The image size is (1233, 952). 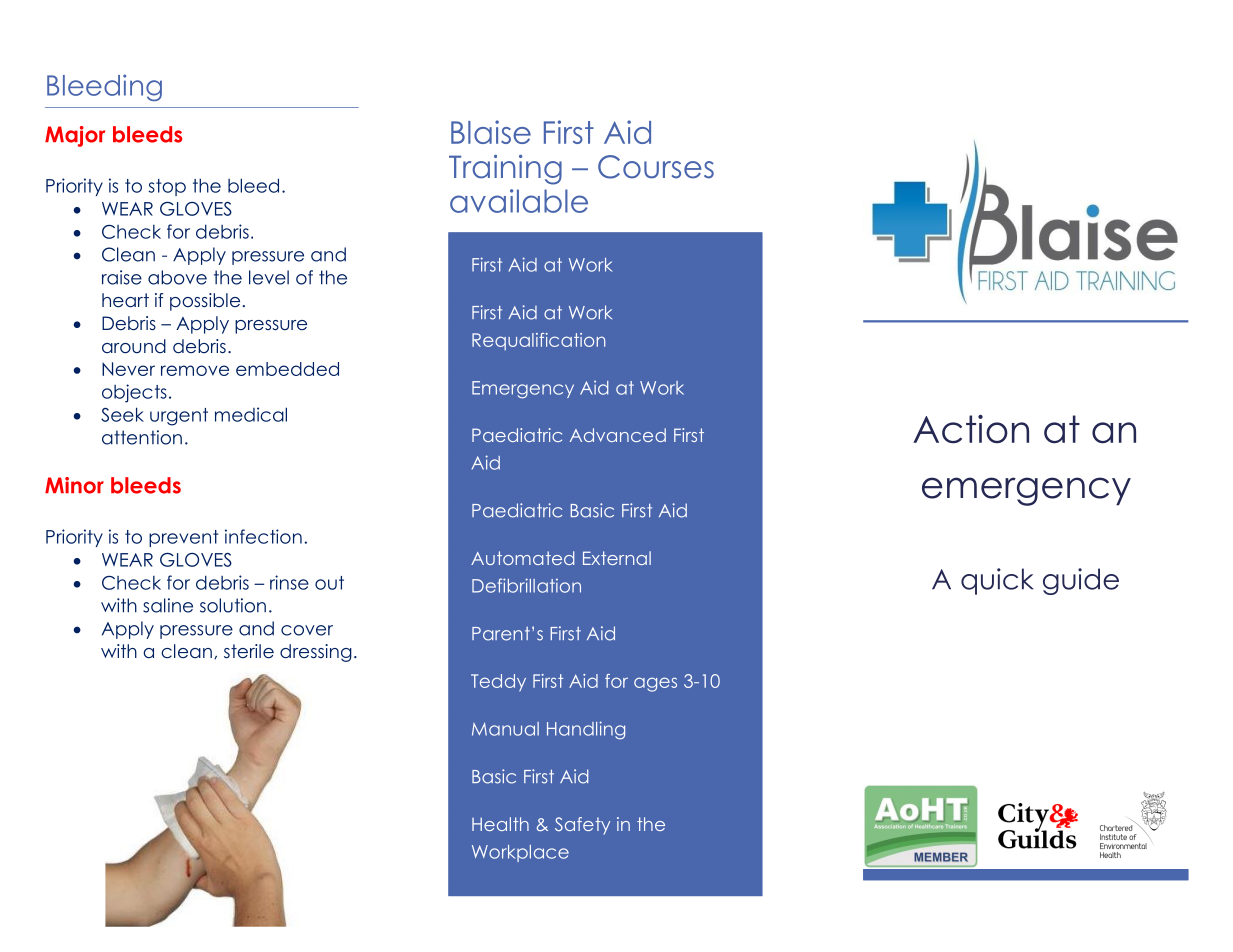 I want to click on Minor, so click(x=74, y=485).
